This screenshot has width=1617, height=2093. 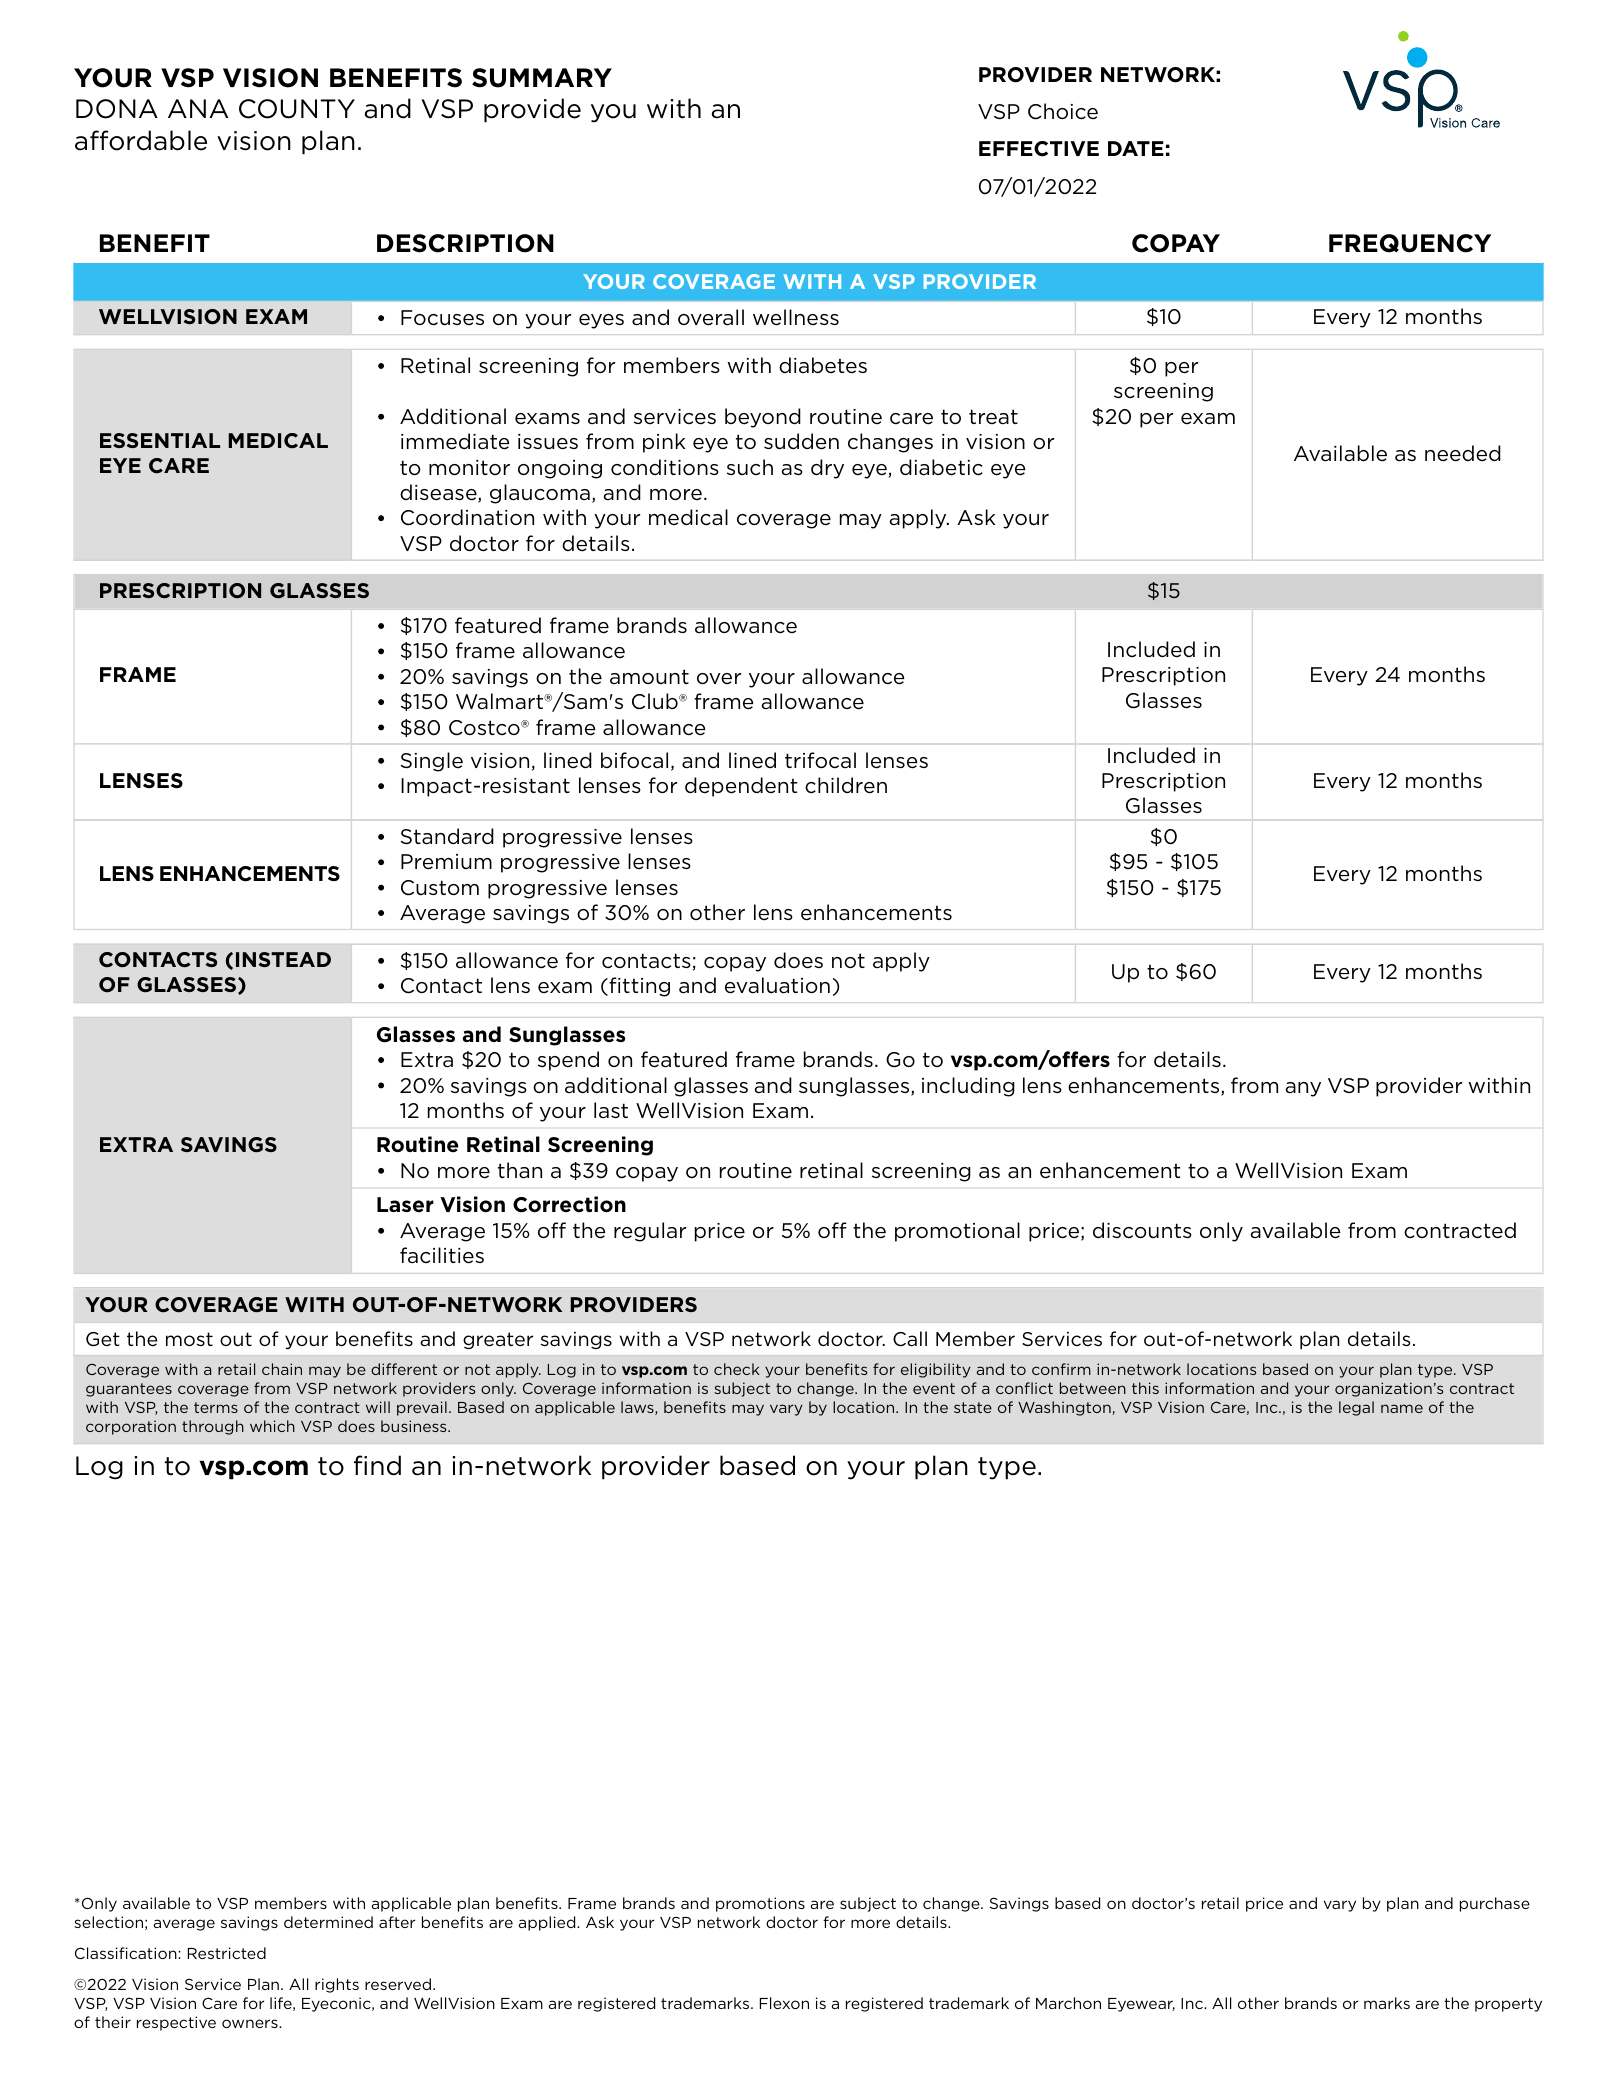 What do you see at coordinates (1039, 149) in the screenshot?
I see `EFFECTIVE` at bounding box center [1039, 149].
